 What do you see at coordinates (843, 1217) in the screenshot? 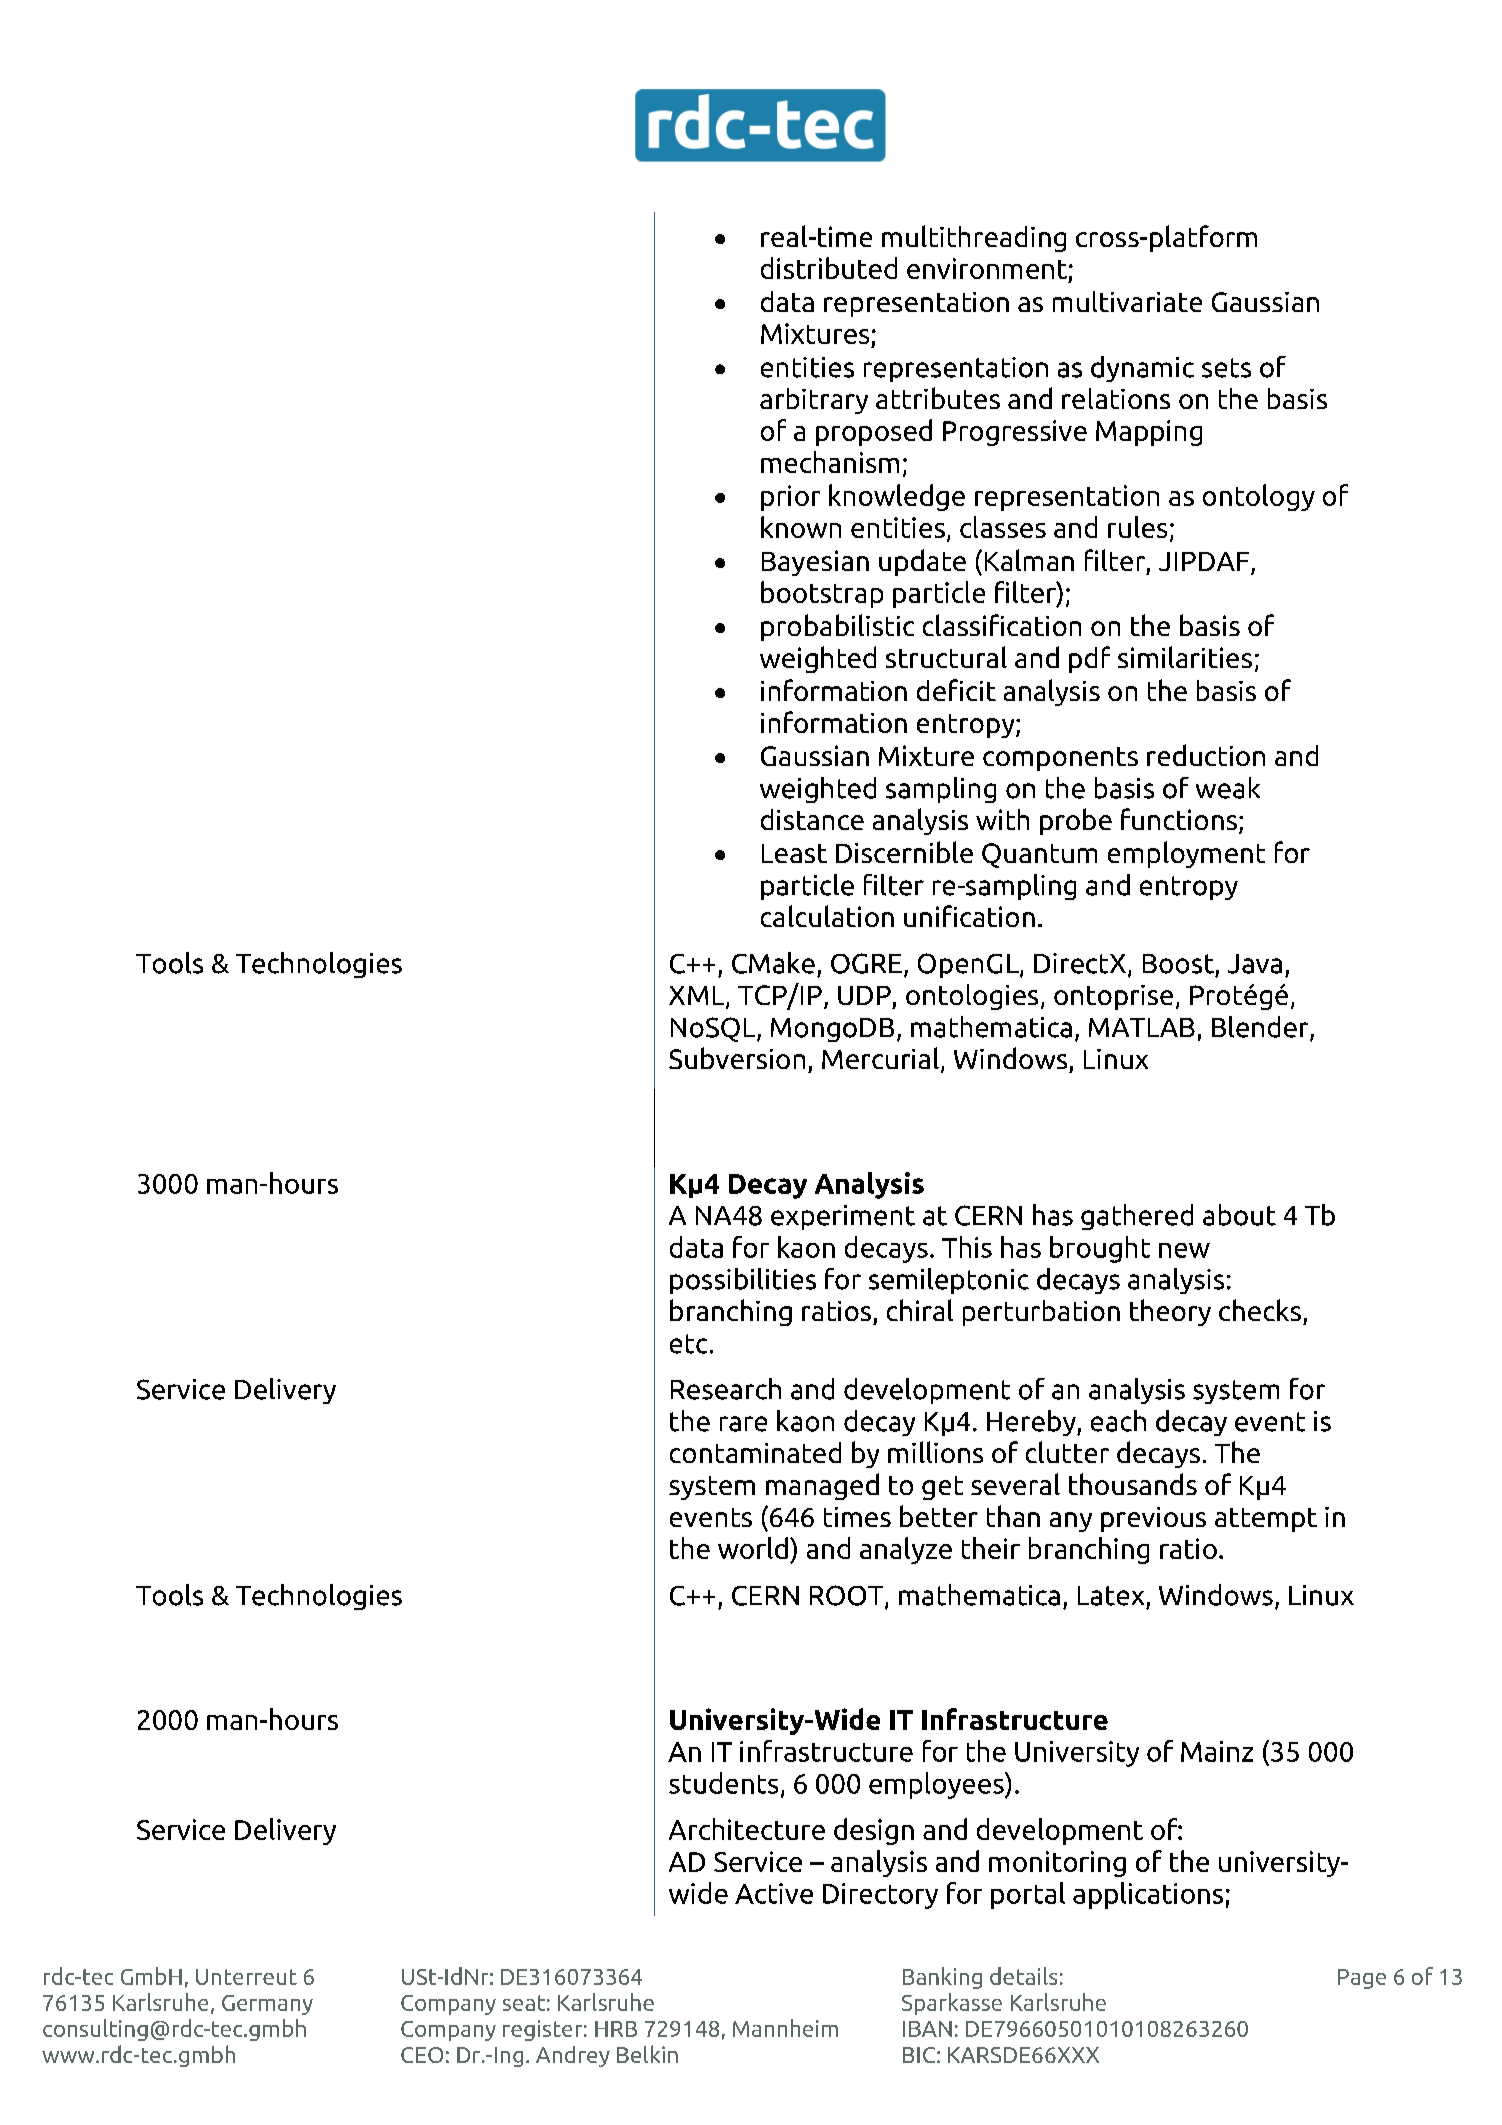
I see `experiment` at bounding box center [843, 1217].
